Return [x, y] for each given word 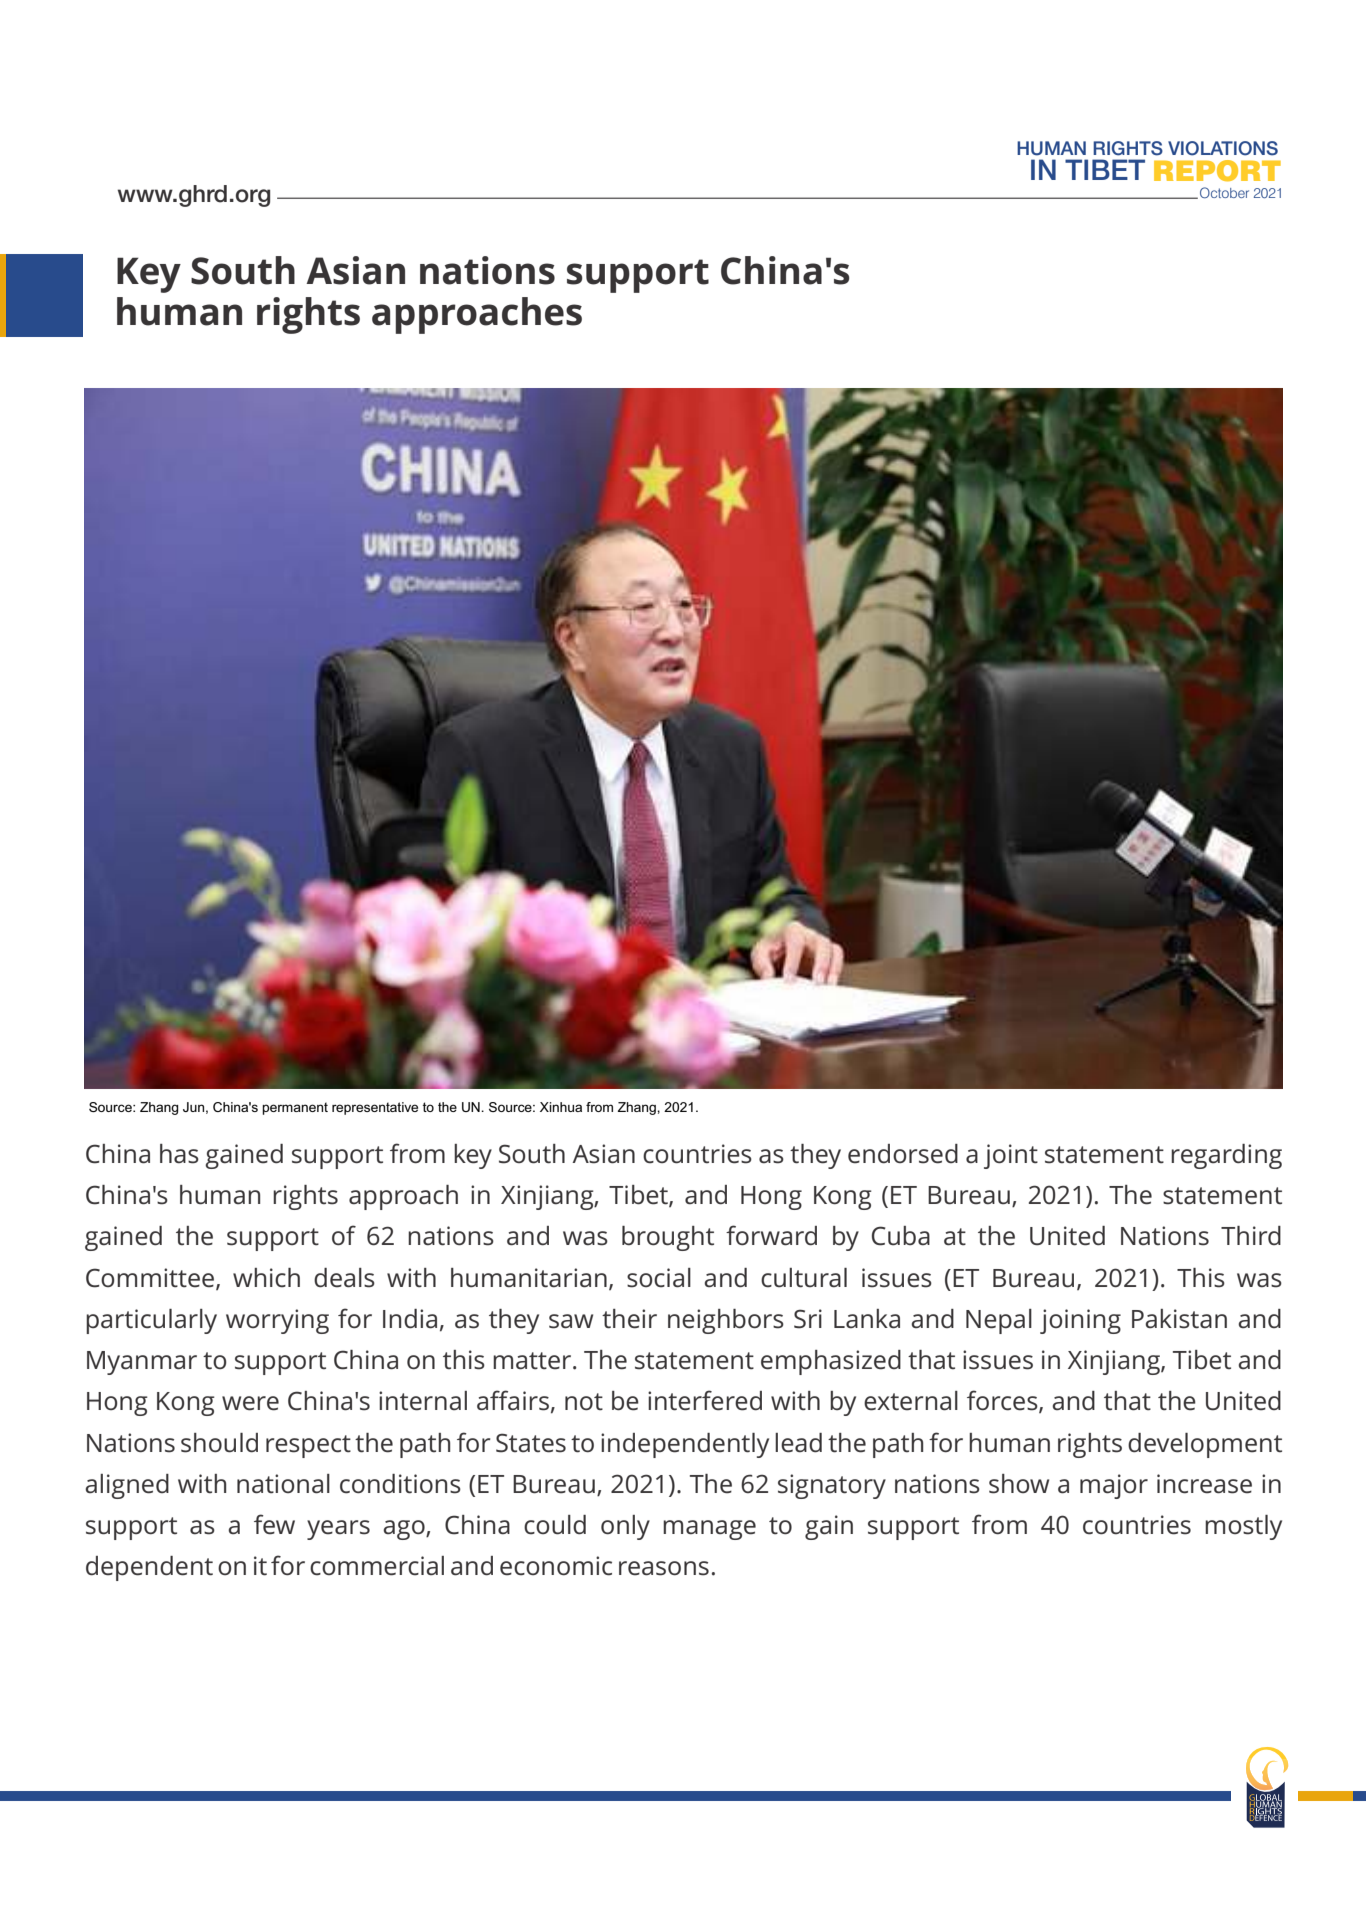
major [1114, 1486]
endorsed [903, 1154]
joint [1011, 1156]
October [1224, 193]
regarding [1226, 1156]
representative [375, 1108]
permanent [295, 1108]
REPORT [1217, 171]
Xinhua [561, 1107]
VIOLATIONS [1223, 148]
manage [709, 1530]
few [274, 1524]
